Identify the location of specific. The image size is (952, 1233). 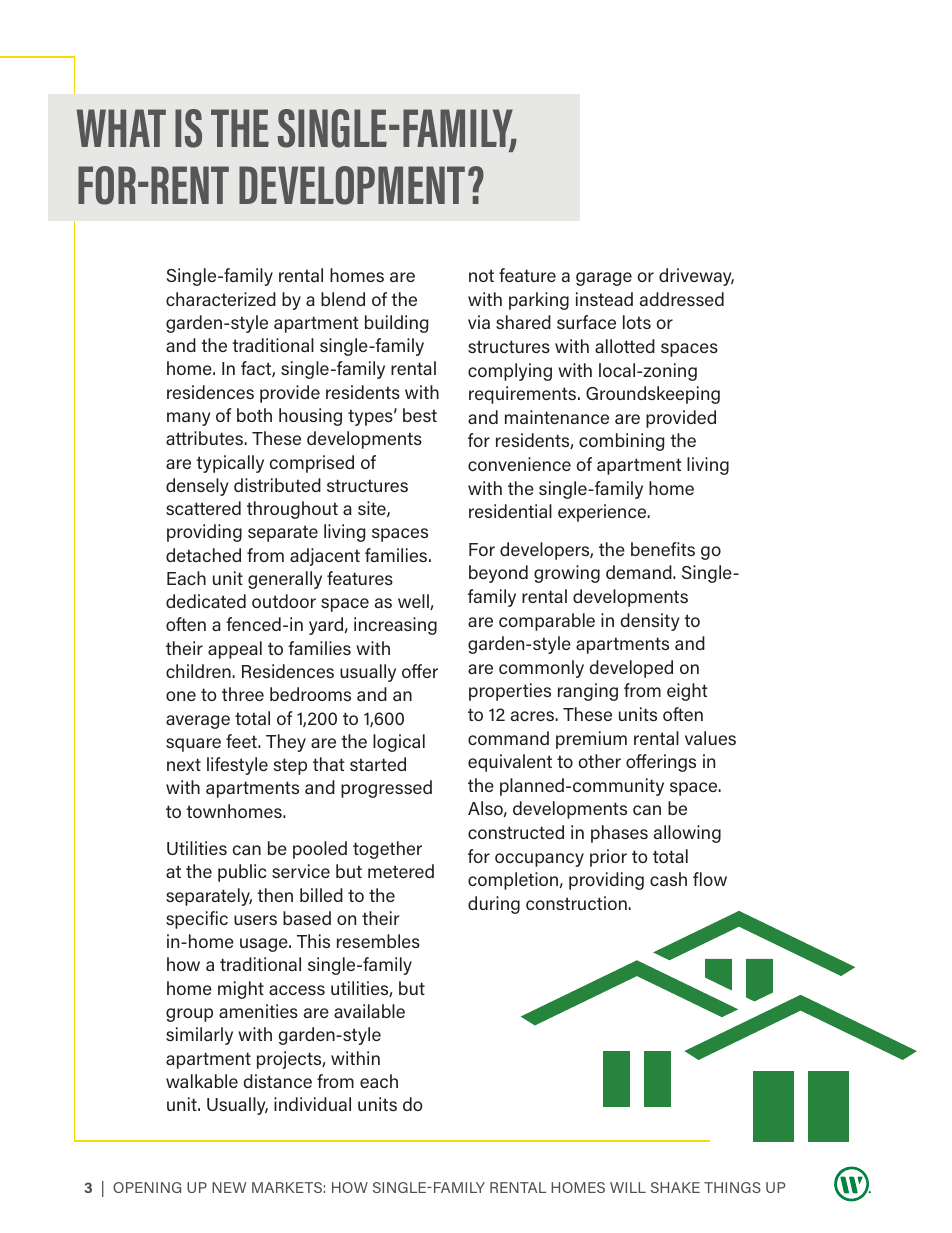
(197, 920).
